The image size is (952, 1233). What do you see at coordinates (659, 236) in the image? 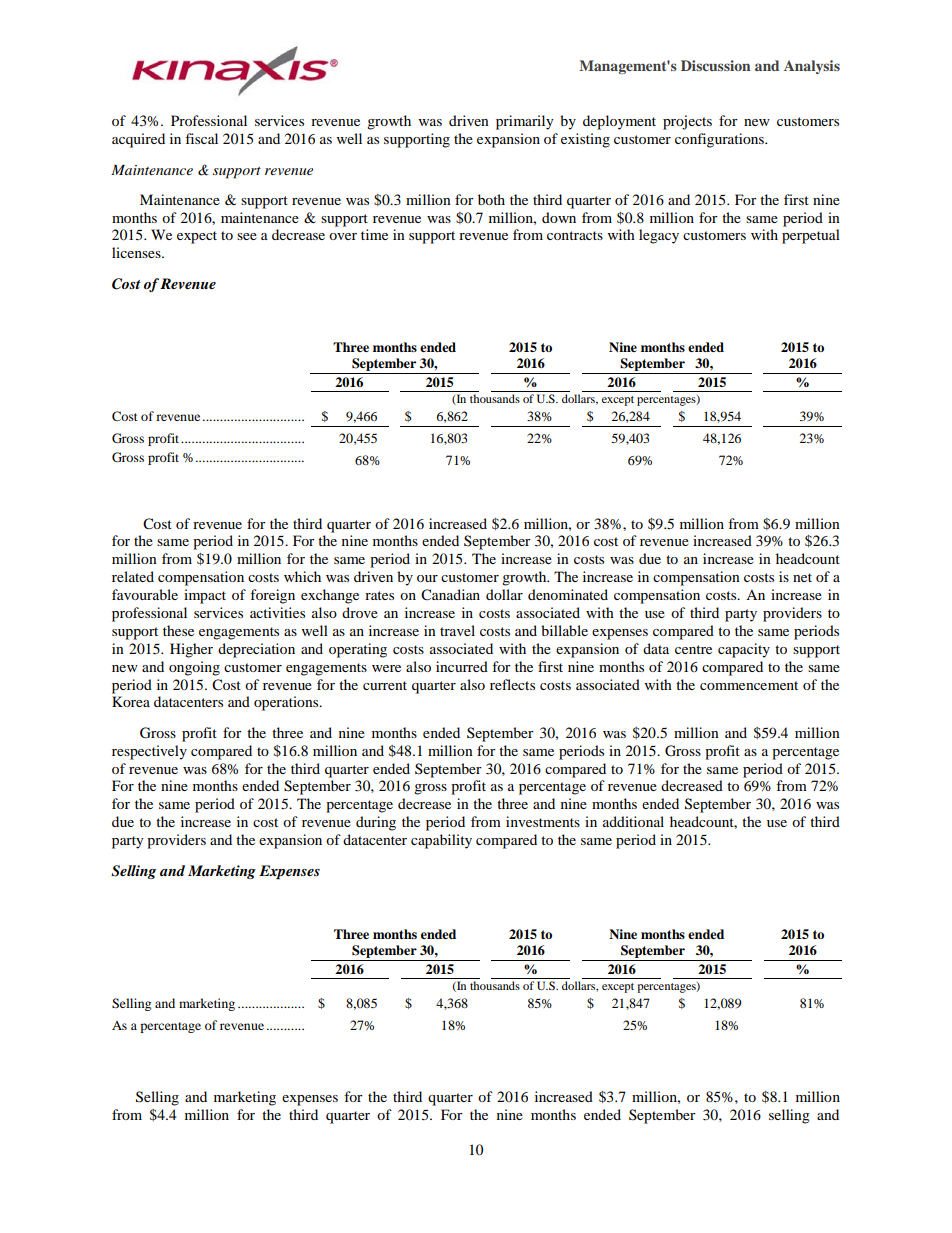
I see `legacy` at bounding box center [659, 236].
